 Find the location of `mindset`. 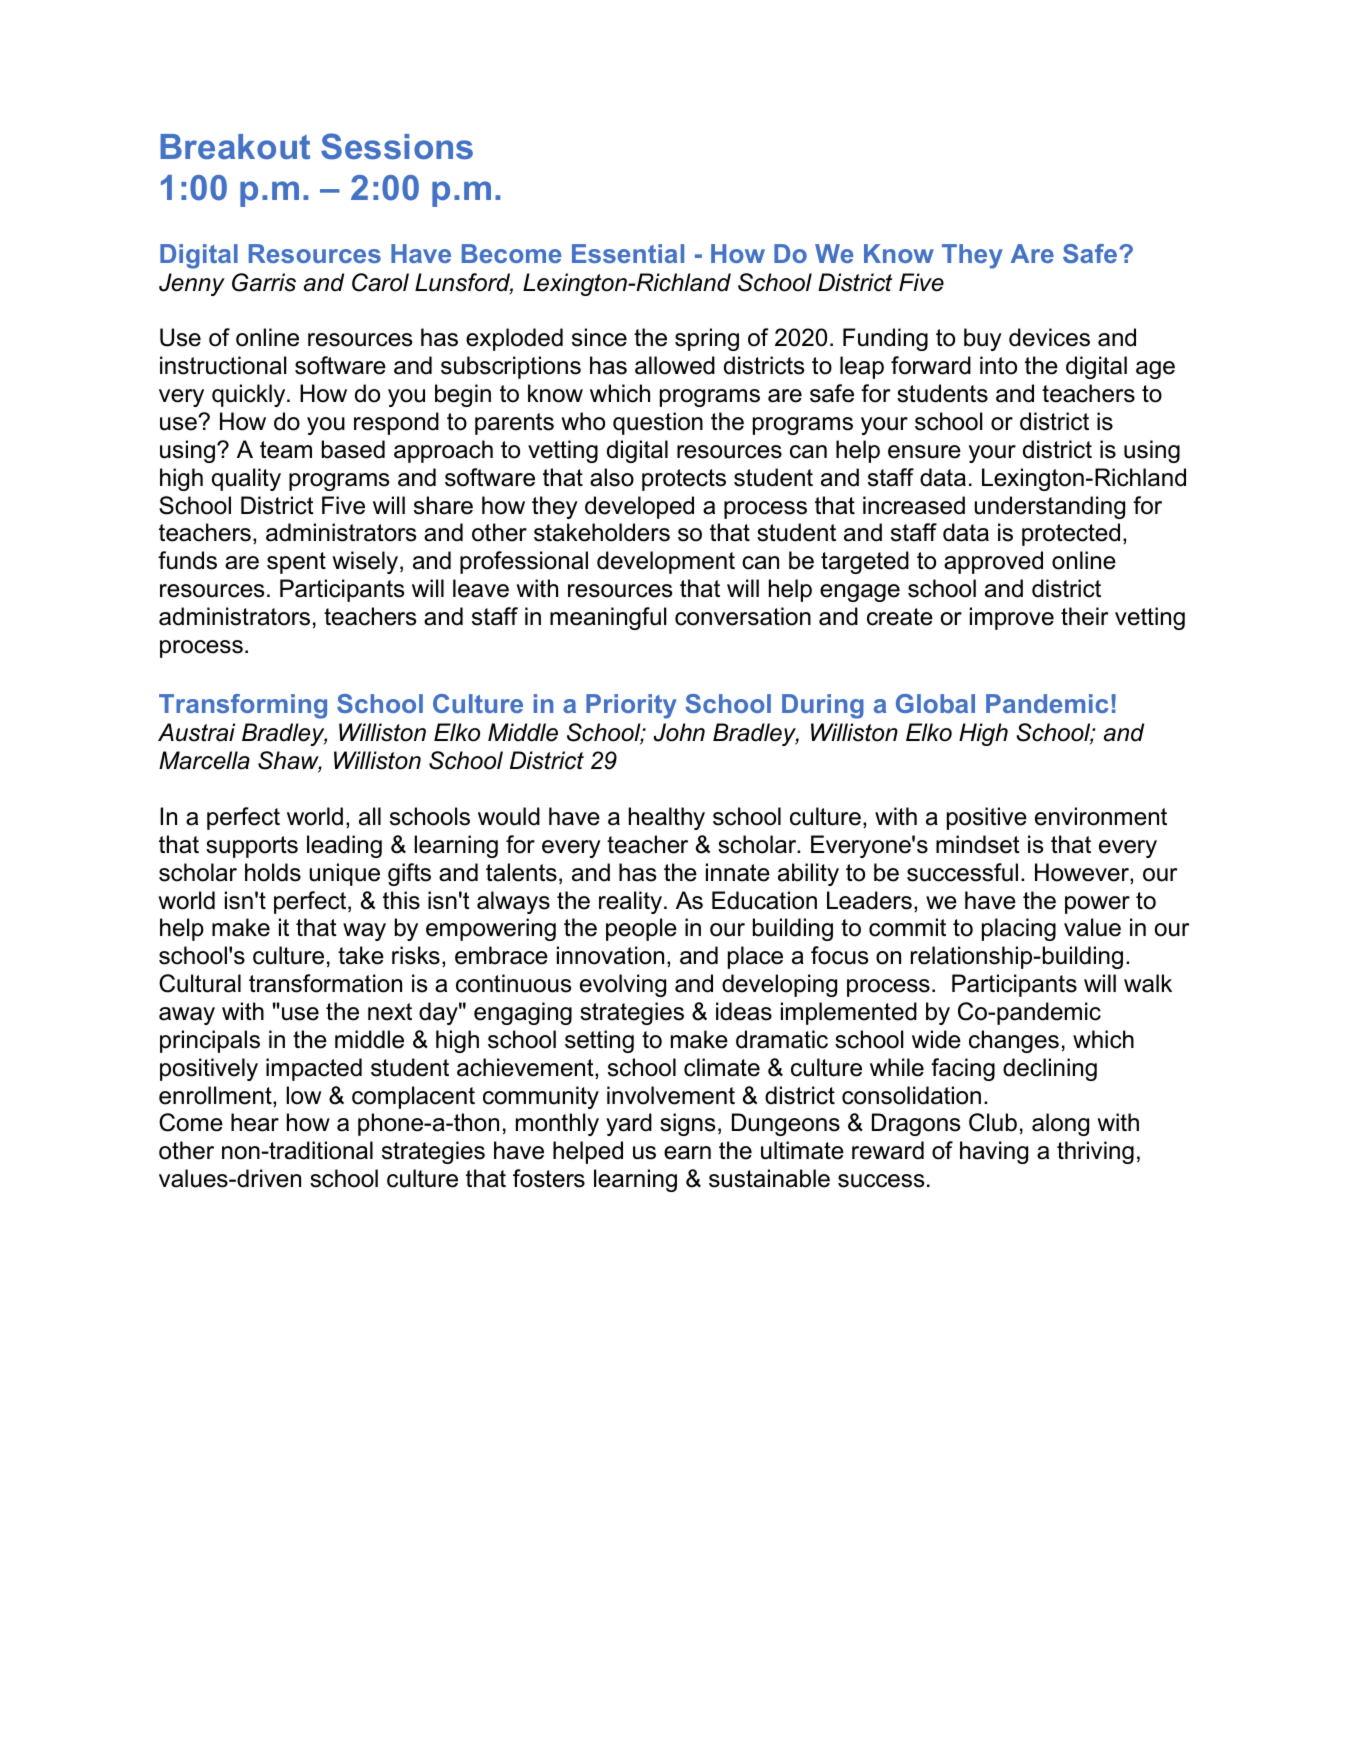

mindset is located at coordinates (978, 844).
